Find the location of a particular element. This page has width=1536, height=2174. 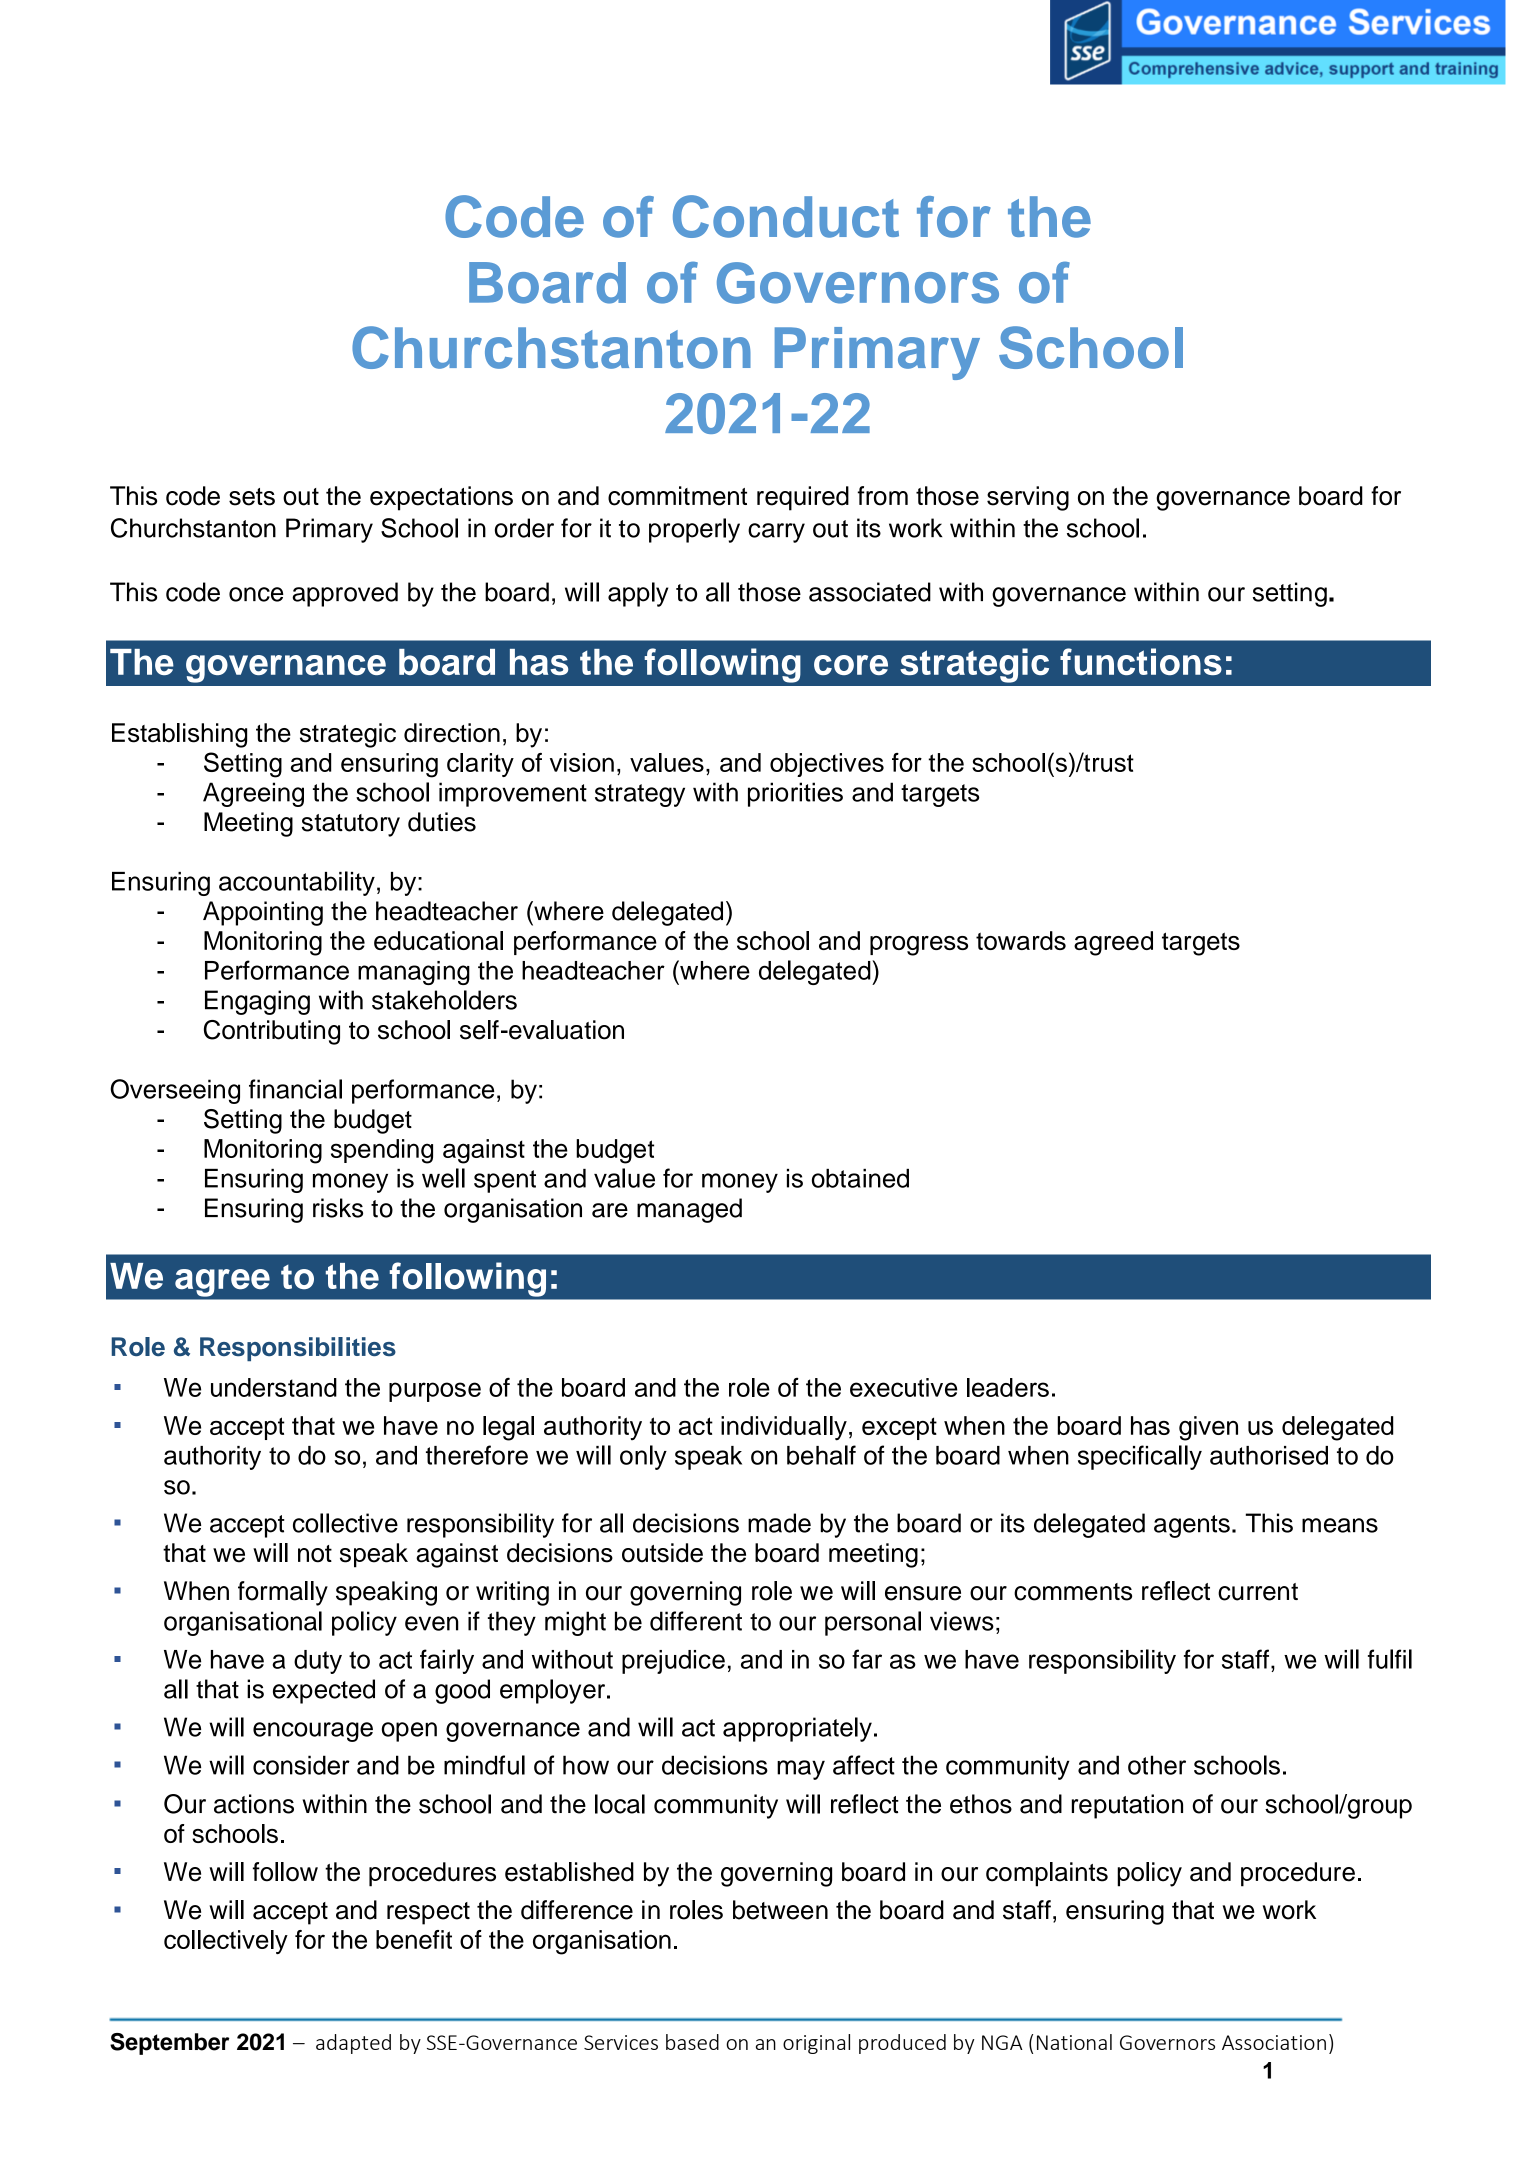

current is located at coordinates (1258, 1592).
